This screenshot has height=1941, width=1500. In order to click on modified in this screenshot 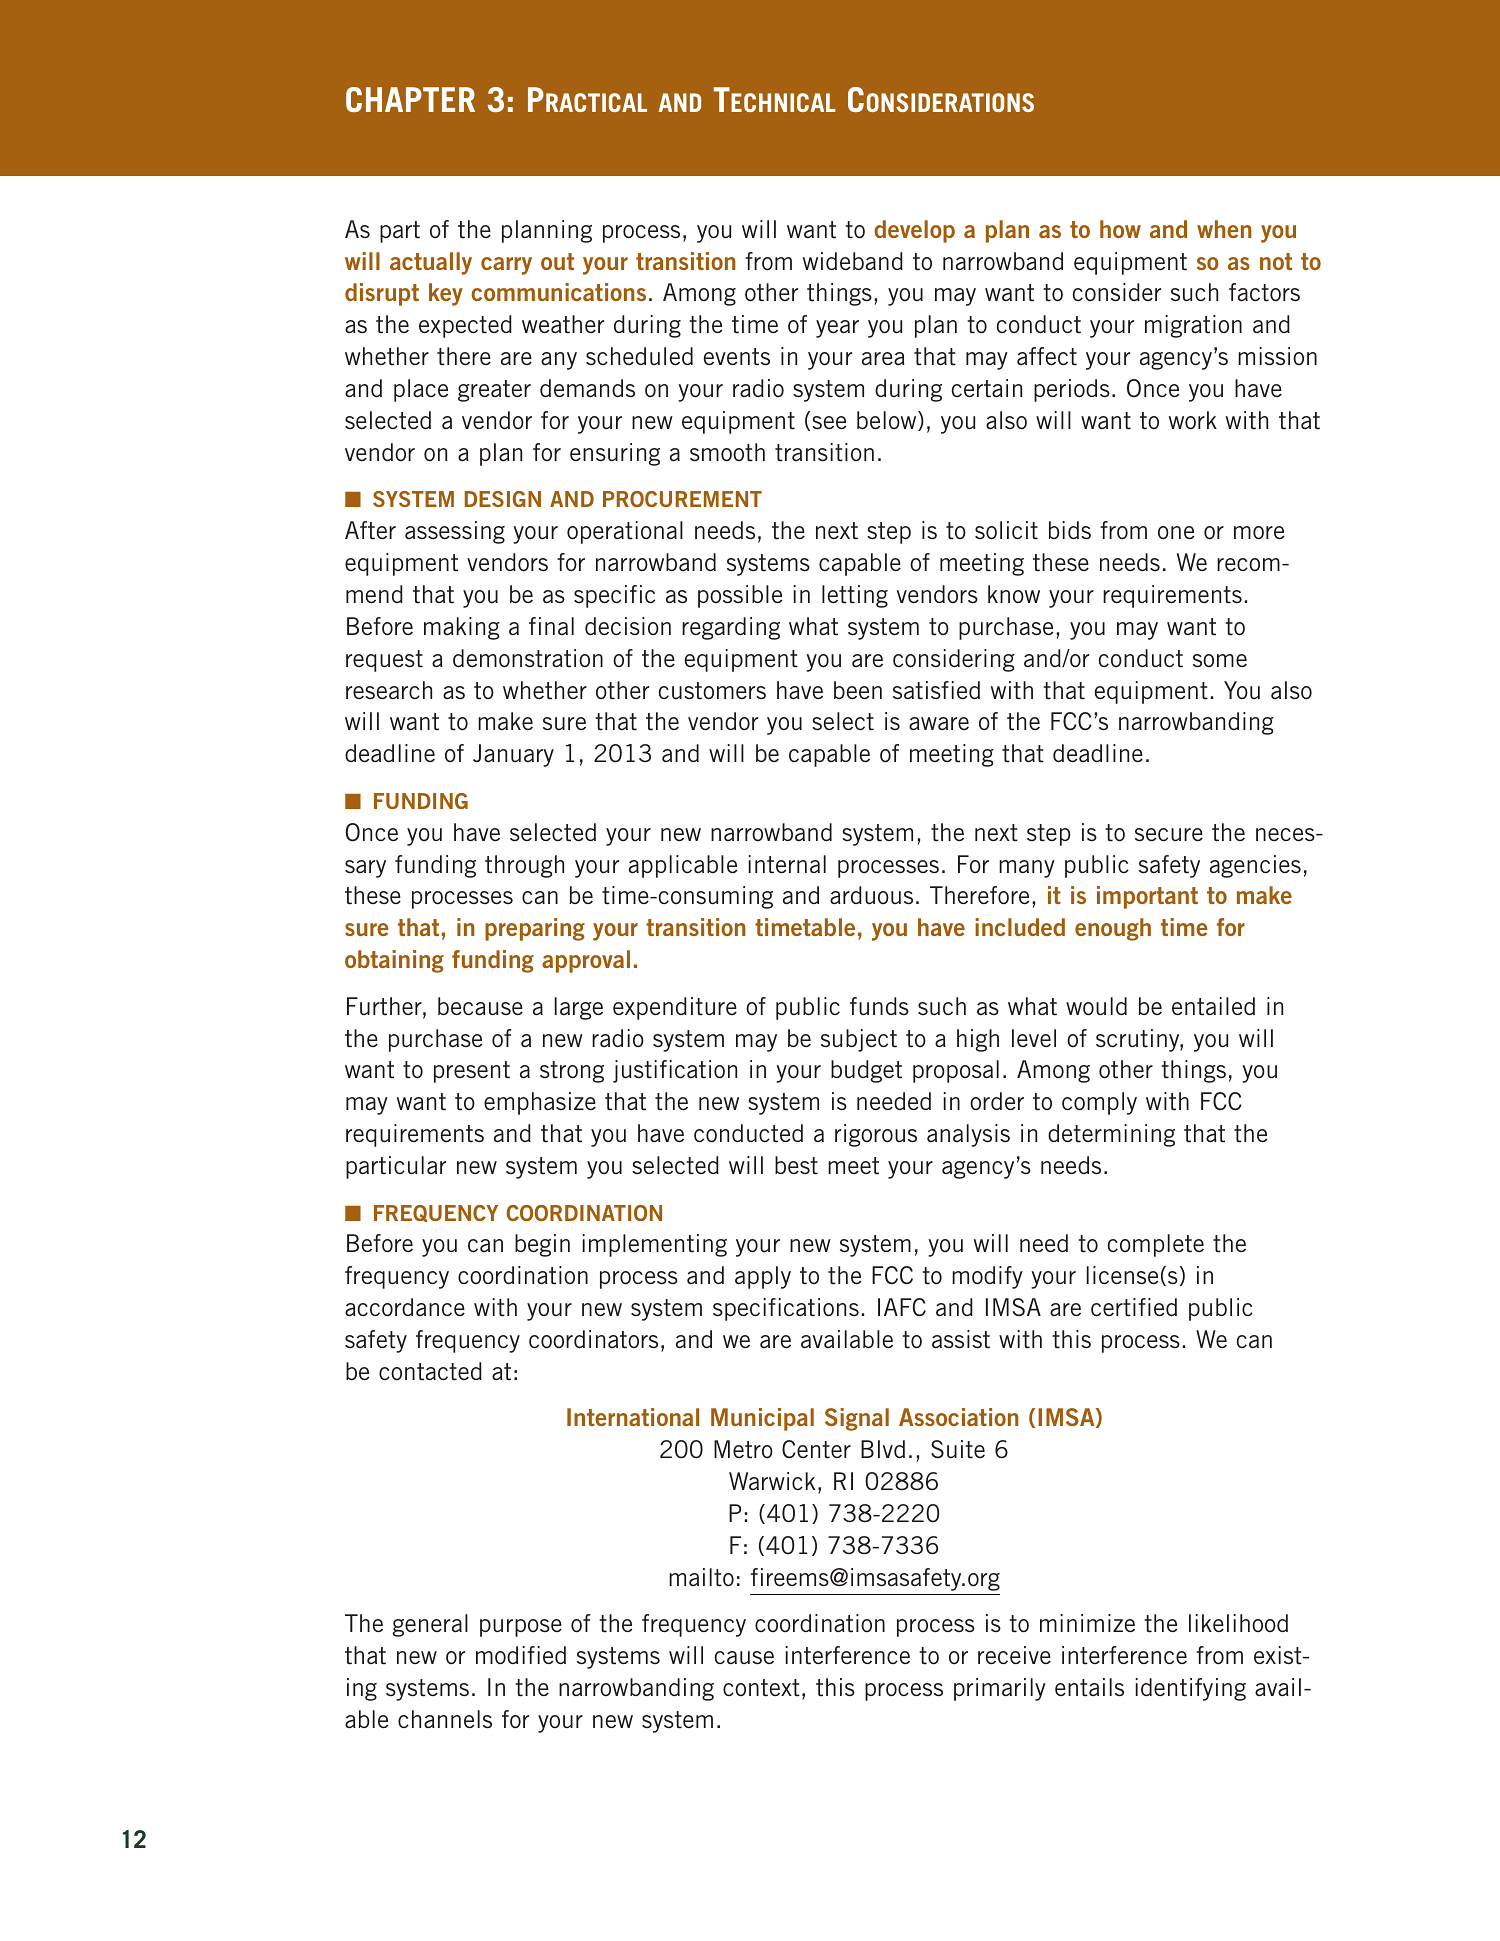, I will do `click(521, 1655)`.
